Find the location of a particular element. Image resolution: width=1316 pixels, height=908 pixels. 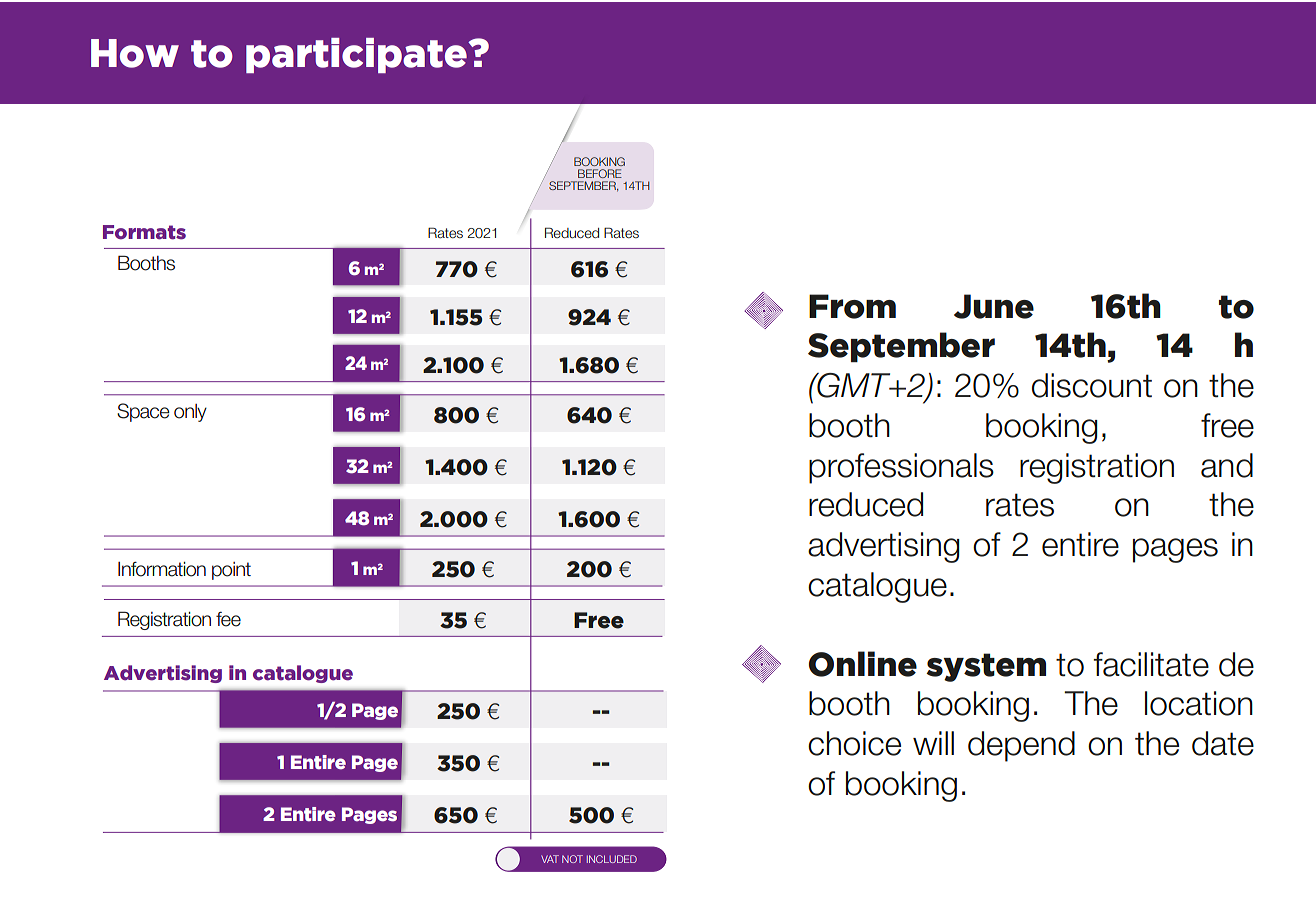

participate is located at coordinates (357, 55).
